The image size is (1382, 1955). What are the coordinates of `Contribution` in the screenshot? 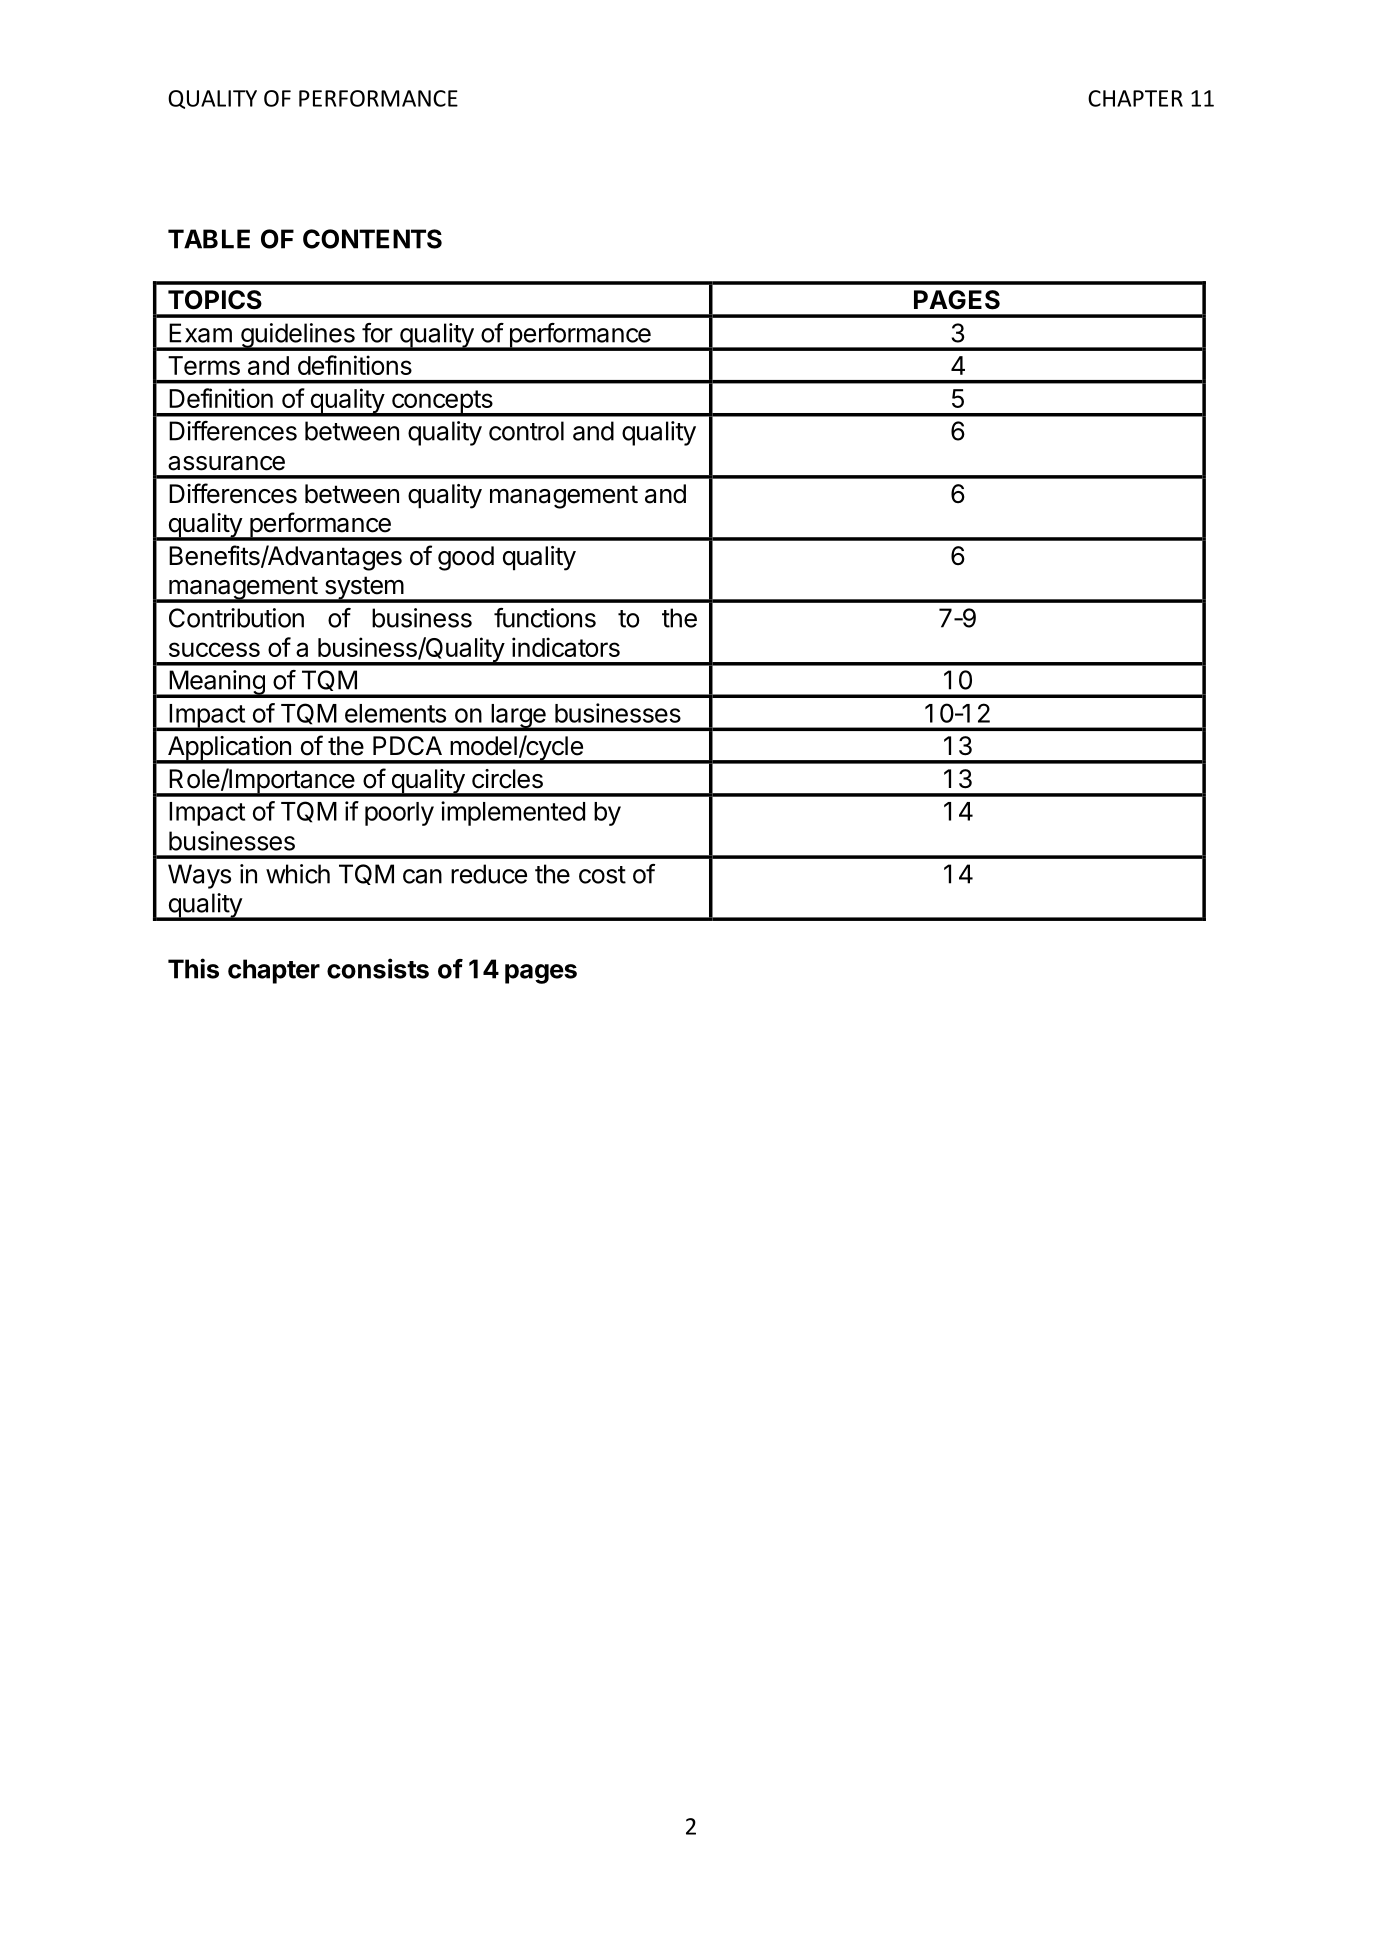 It's located at (236, 618).
